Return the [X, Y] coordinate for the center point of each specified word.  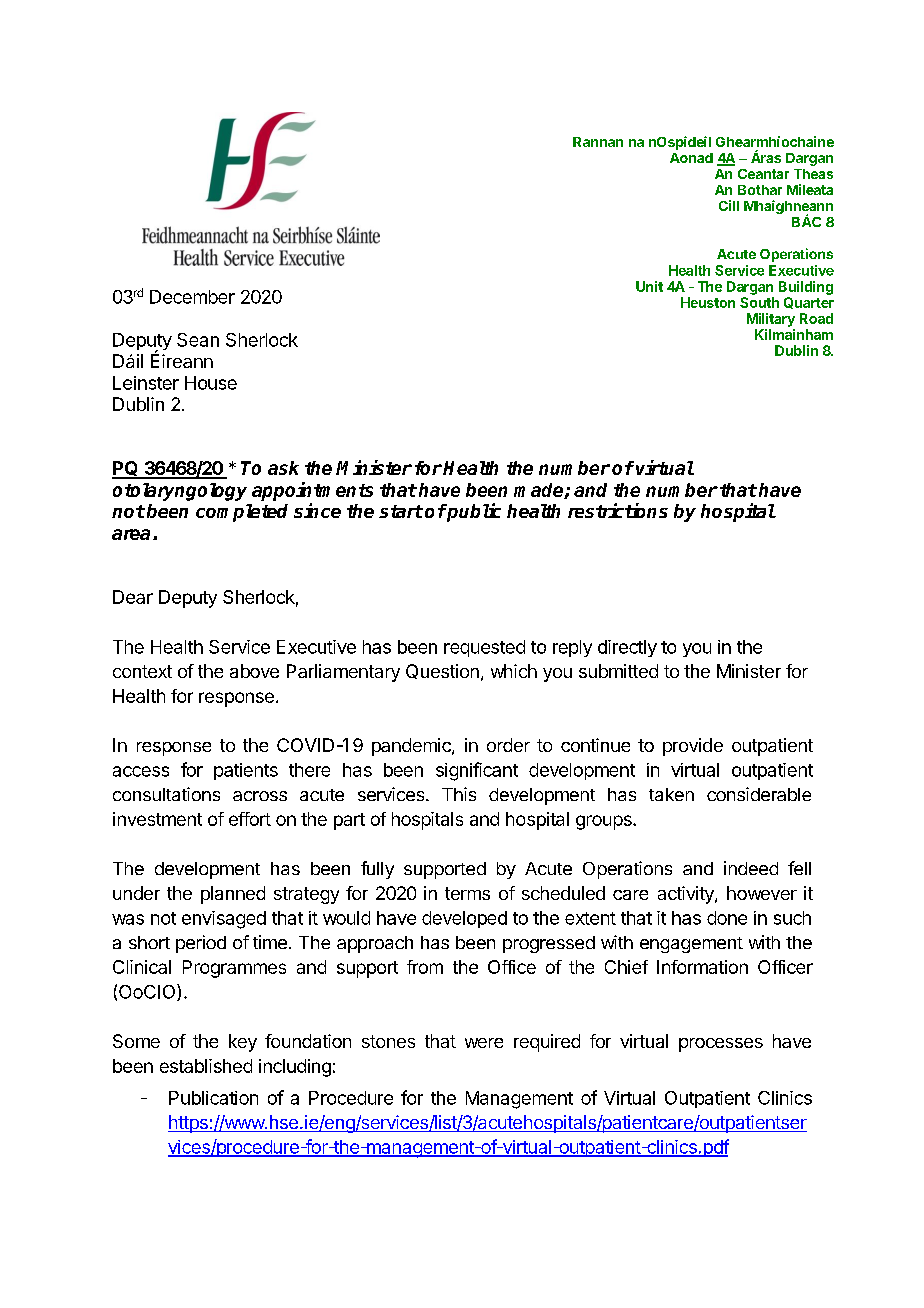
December [192, 297]
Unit [649, 286]
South [759, 302]
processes [721, 1045]
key [243, 1043]
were [484, 1043]
